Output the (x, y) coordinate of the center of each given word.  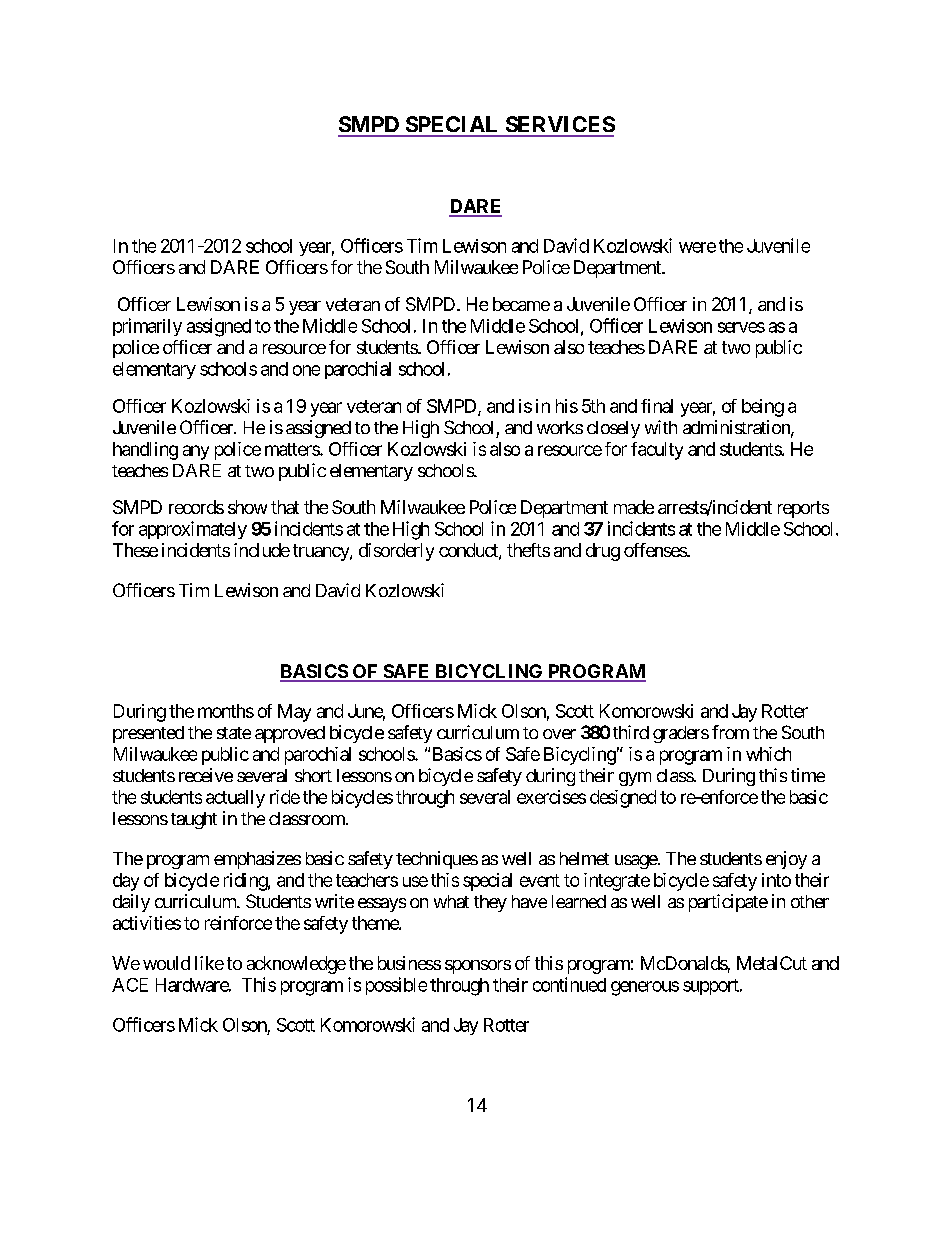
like (209, 963)
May (294, 713)
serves (741, 327)
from (730, 732)
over (559, 734)
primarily (147, 327)
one (306, 370)
